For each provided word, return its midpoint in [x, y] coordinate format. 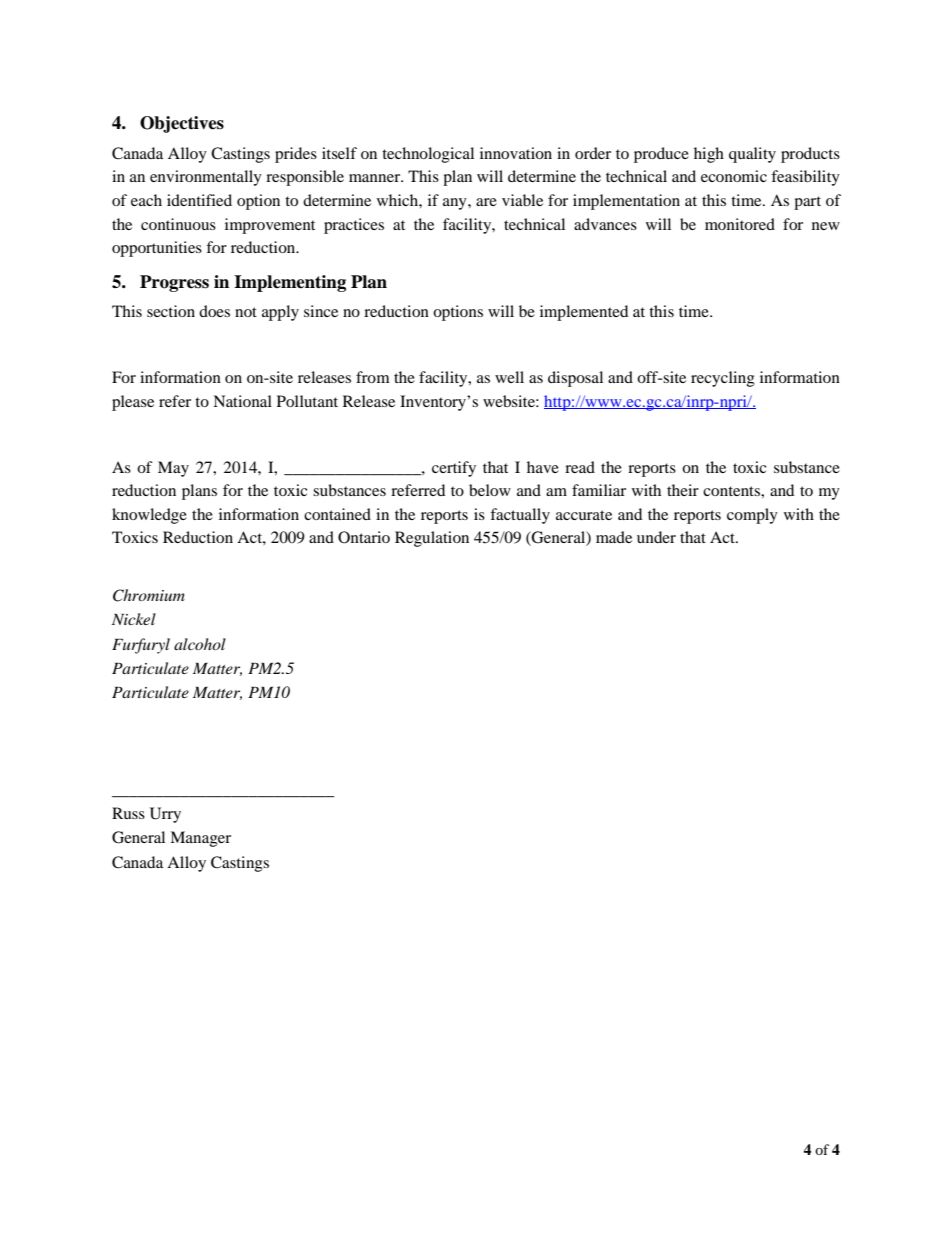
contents [732, 491]
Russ [128, 813]
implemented [584, 313]
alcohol [200, 644]
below [490, 490]
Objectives [182, 124]
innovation [516, 153]
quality [752, 155]
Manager [200, 839]
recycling [723, 379]
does [214, 311]
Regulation [432, 539]
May [173, 469]
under [656, 537]
